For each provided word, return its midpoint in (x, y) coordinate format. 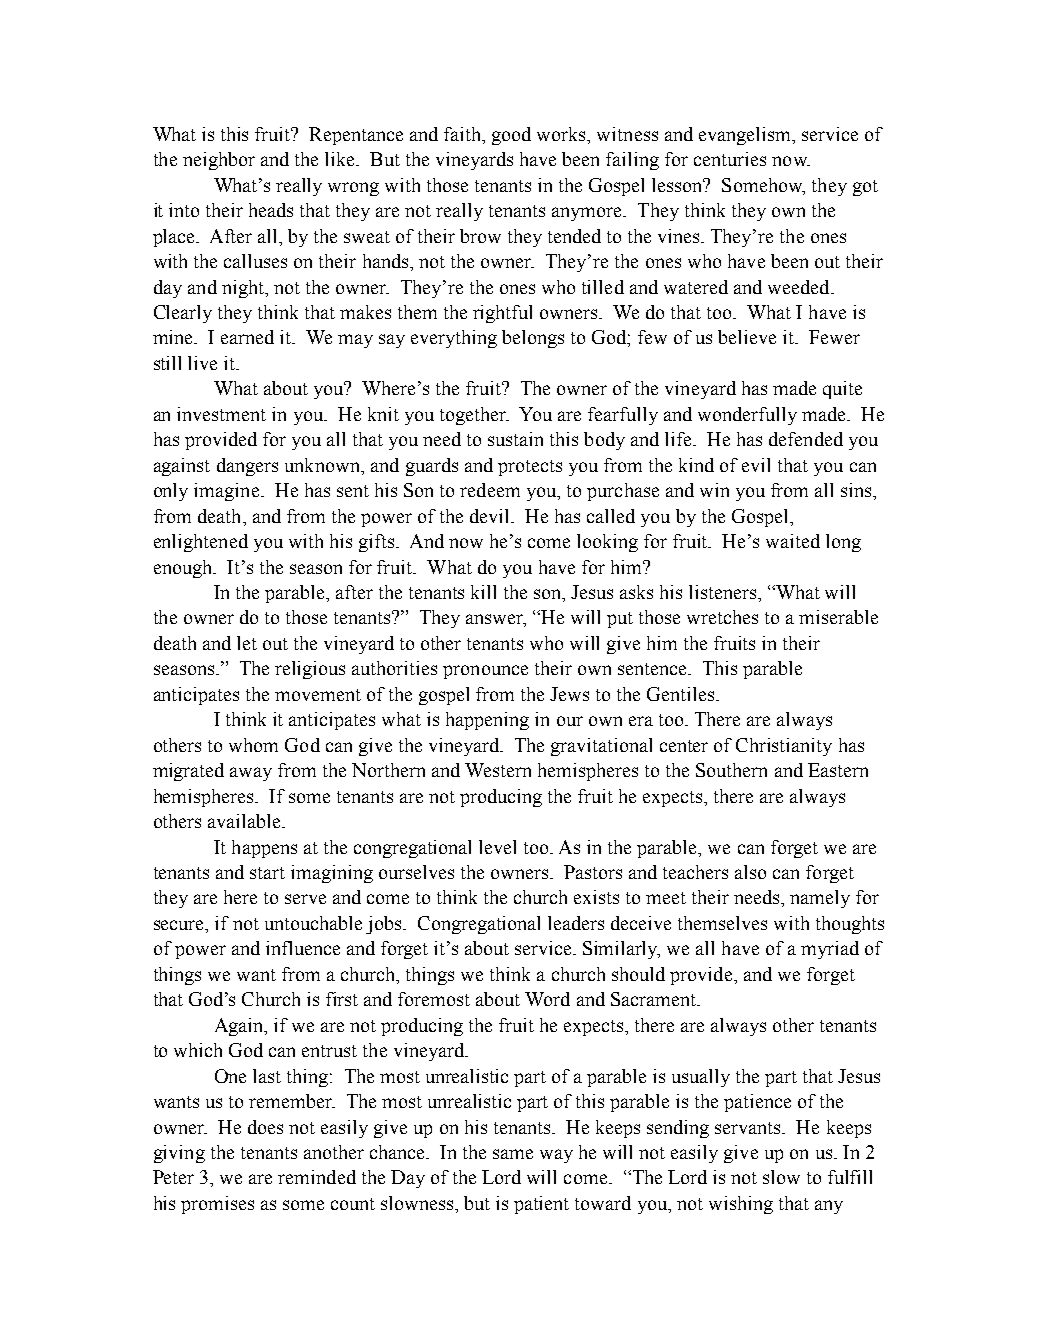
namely (820, 899)
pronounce (485, 672)
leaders (576, 923)
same (513, 1154)
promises (217, 1205)
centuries (730, 159)
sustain (515, 439)
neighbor (219, 161)
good (511, 136)
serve (305, 899)
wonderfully (747, 416)
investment (221, 414)
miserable (838, 617)
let (247, 643)
